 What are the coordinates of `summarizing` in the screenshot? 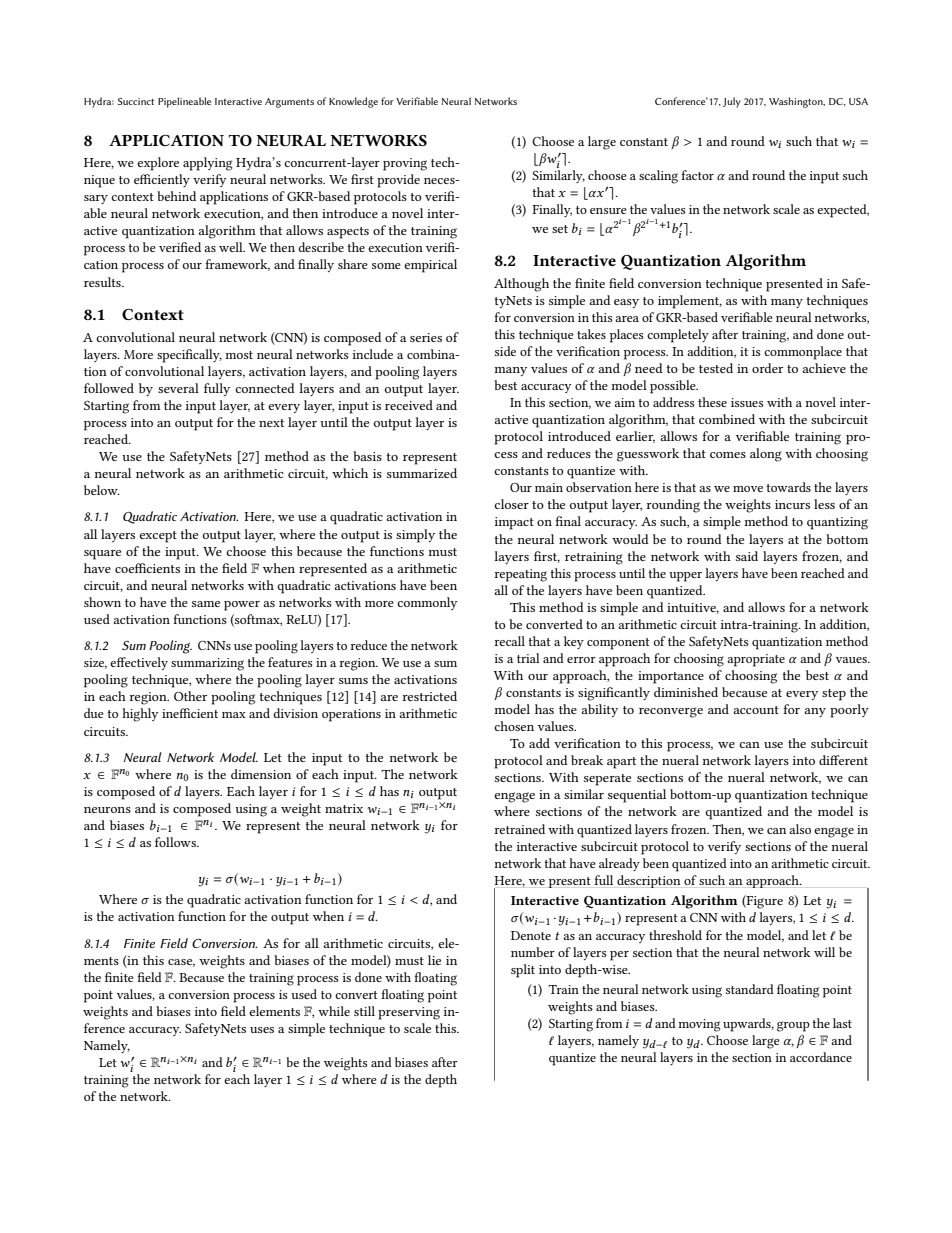 It's located at (207, 664).
